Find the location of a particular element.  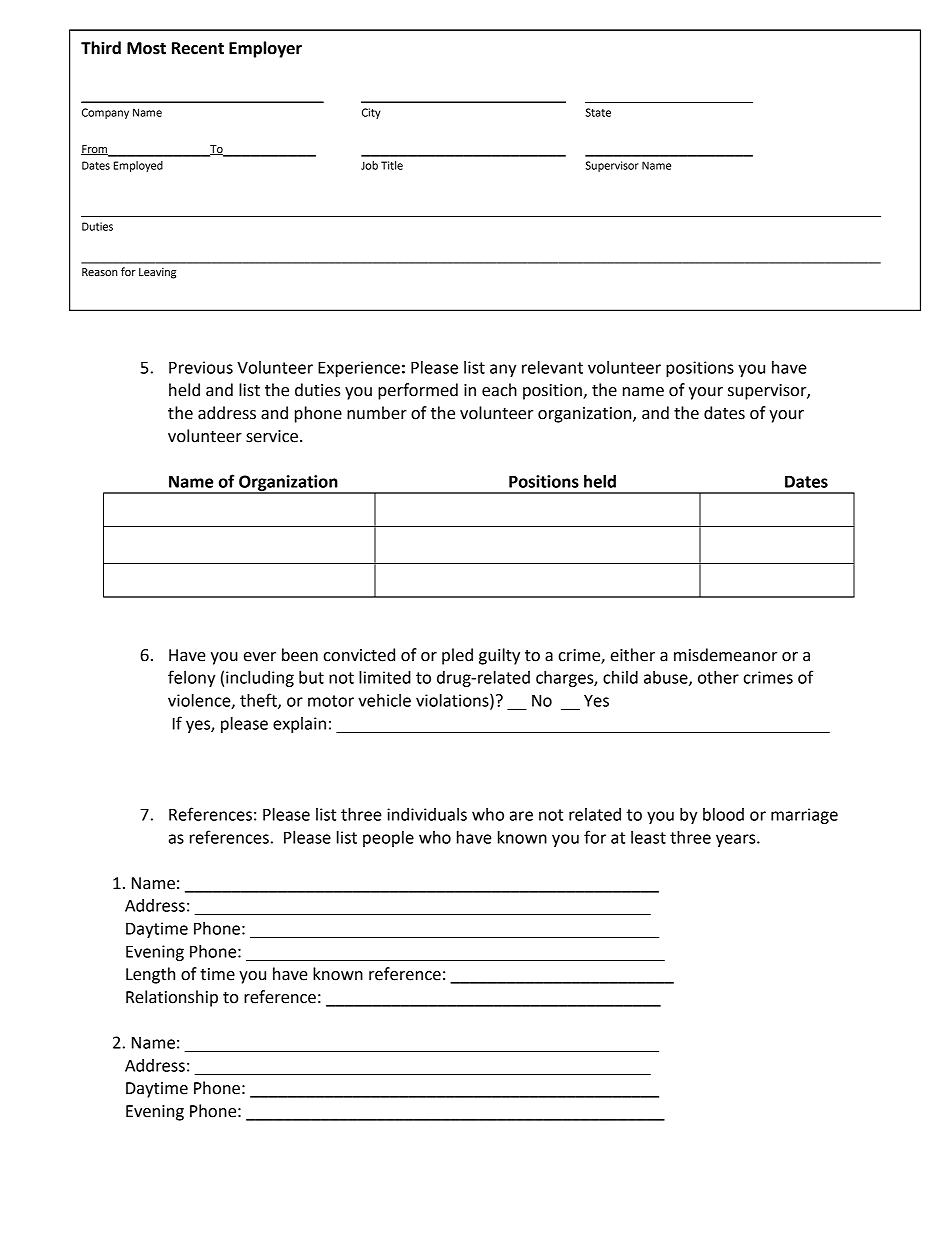

theft is located at coordinates (259, 701).
